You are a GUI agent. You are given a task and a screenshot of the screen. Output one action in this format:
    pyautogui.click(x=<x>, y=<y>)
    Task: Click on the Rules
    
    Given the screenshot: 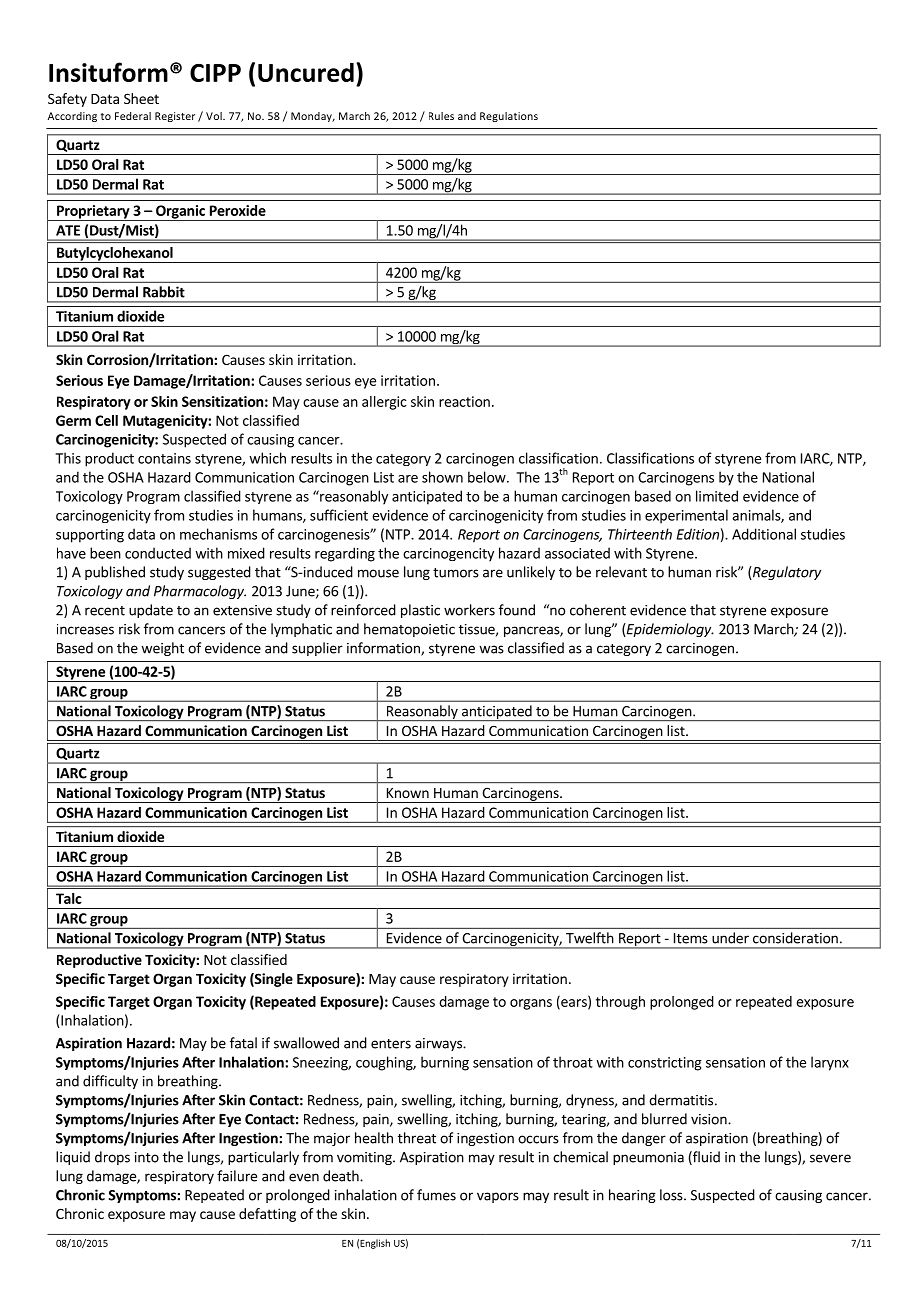 What is the action you would take?
    pyautogui.click(x=441, y=116)
